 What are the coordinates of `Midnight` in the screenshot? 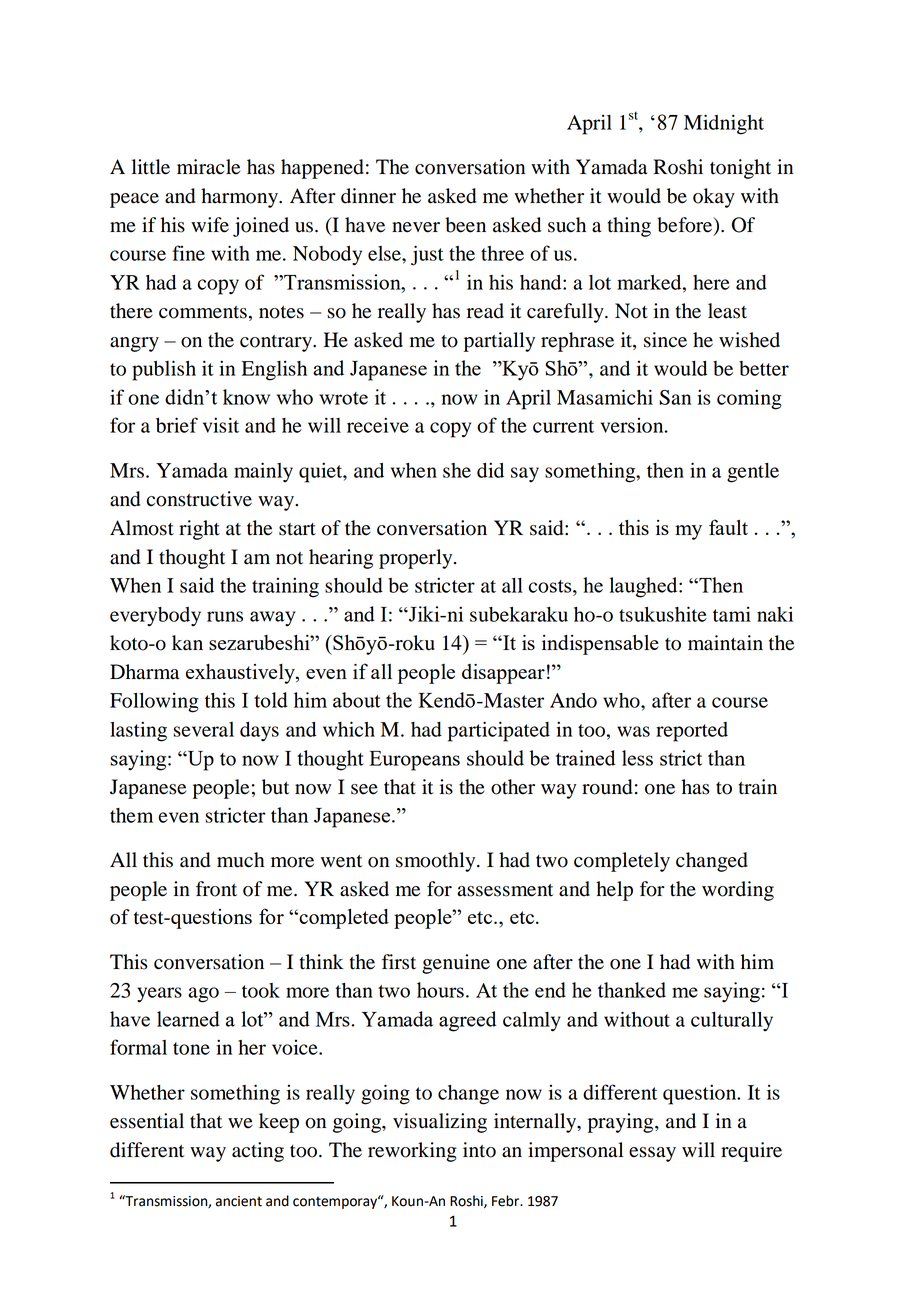 It's located at (724, 124).
